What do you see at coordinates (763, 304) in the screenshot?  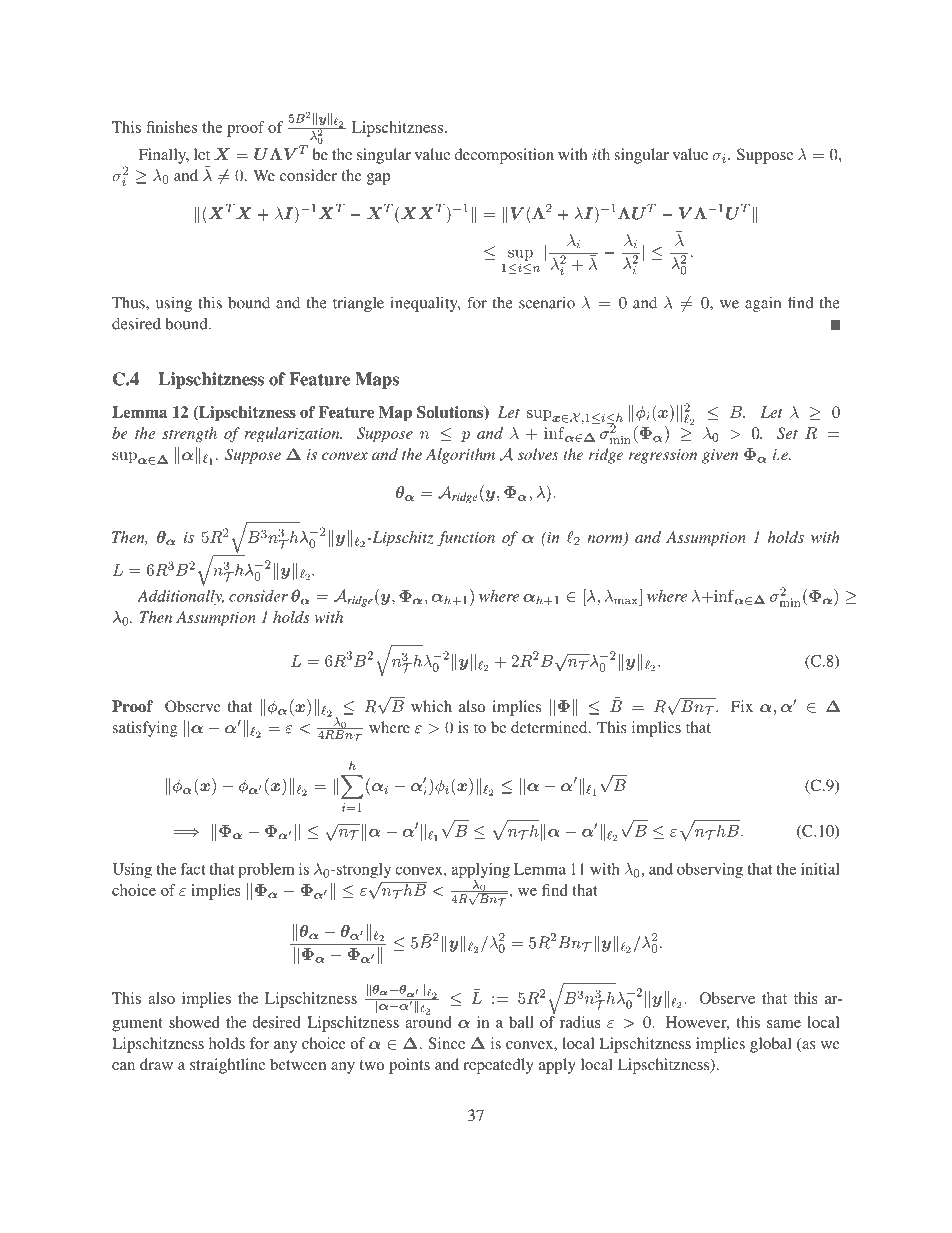 I see `again` at bounding box center [763, 304].
